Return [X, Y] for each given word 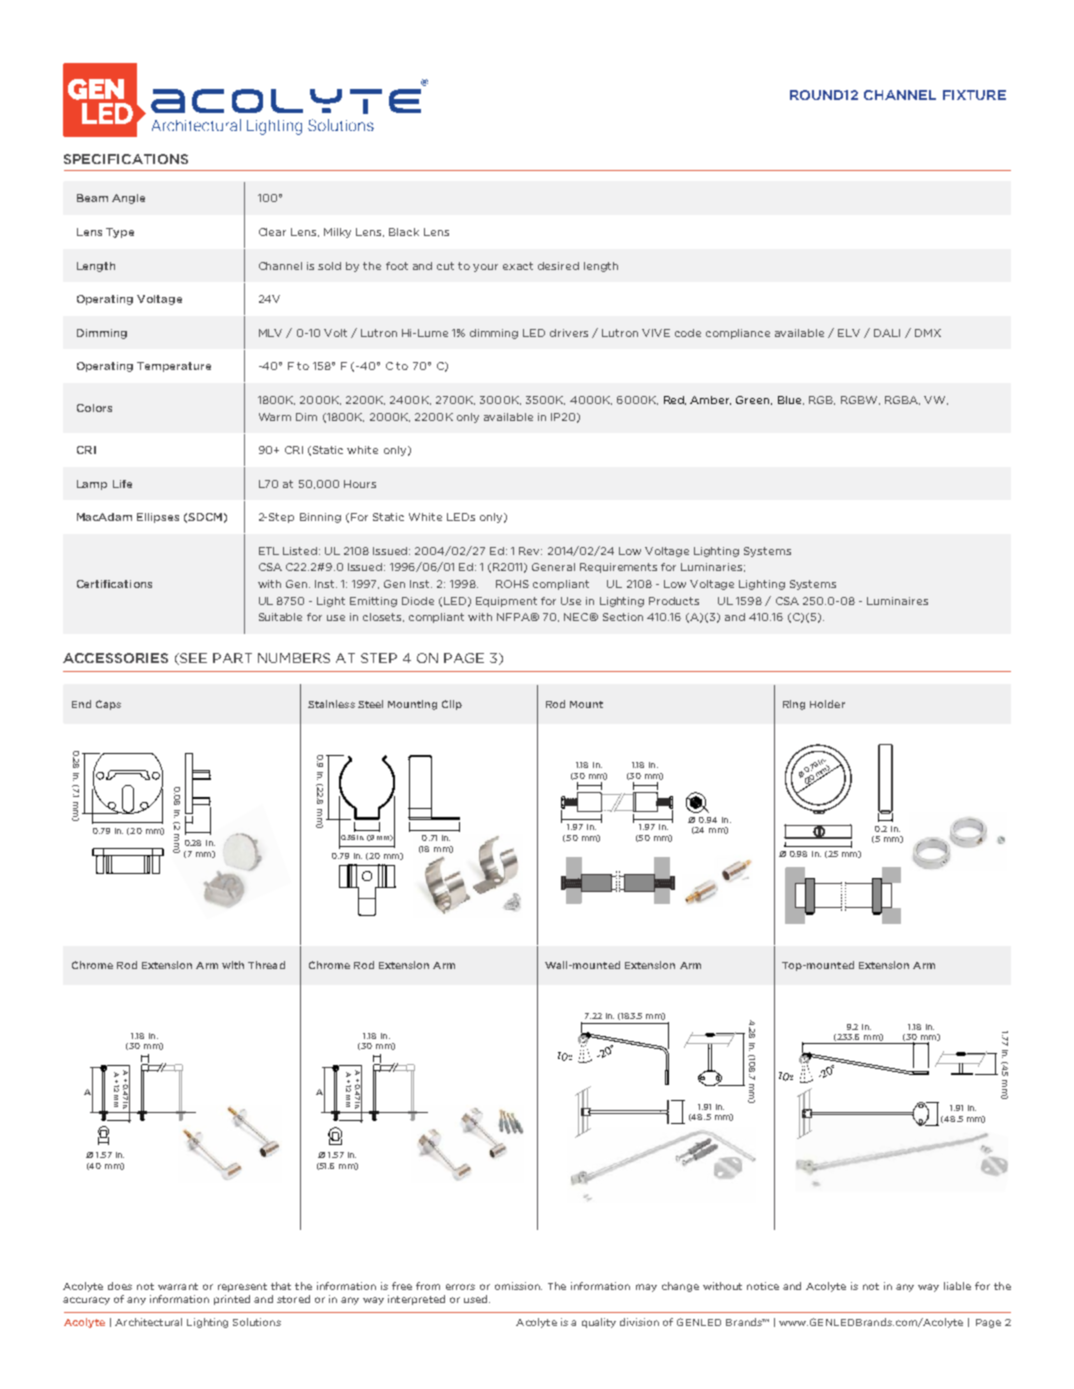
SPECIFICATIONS [126, 159]
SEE [192, 659]
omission [518, 1286]
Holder [827, 704]
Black [404, 232]
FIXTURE [974, 95]
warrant [178, 1286]
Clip [452, 705]
